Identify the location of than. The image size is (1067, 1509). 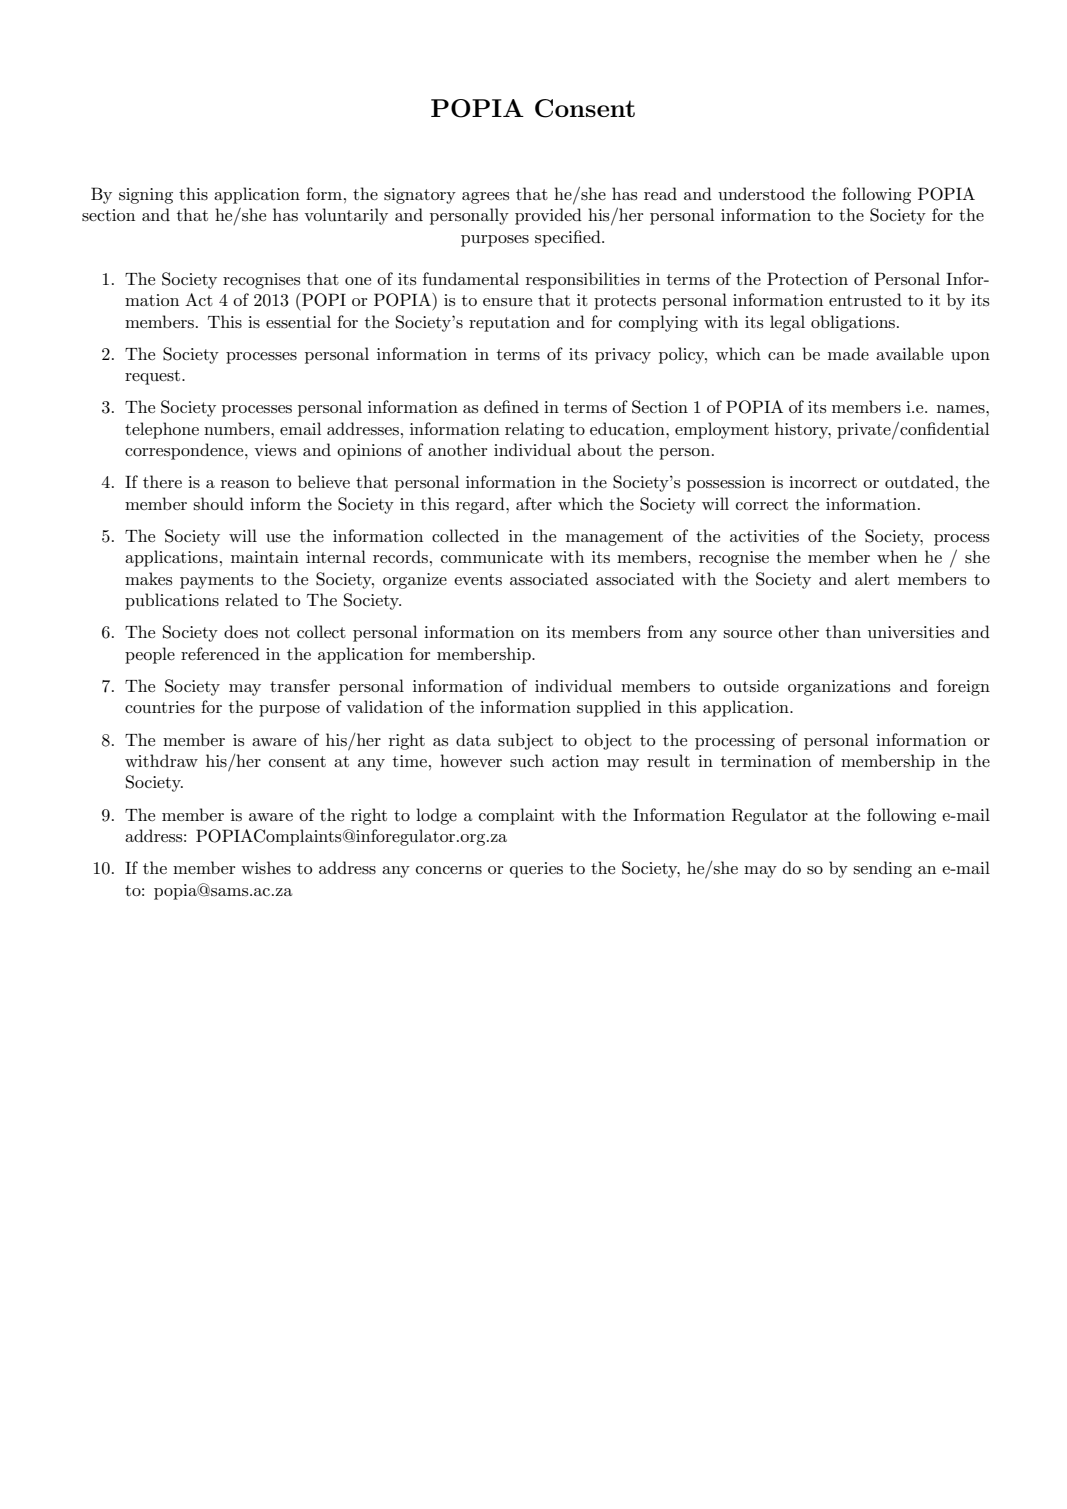
(843, 631).
